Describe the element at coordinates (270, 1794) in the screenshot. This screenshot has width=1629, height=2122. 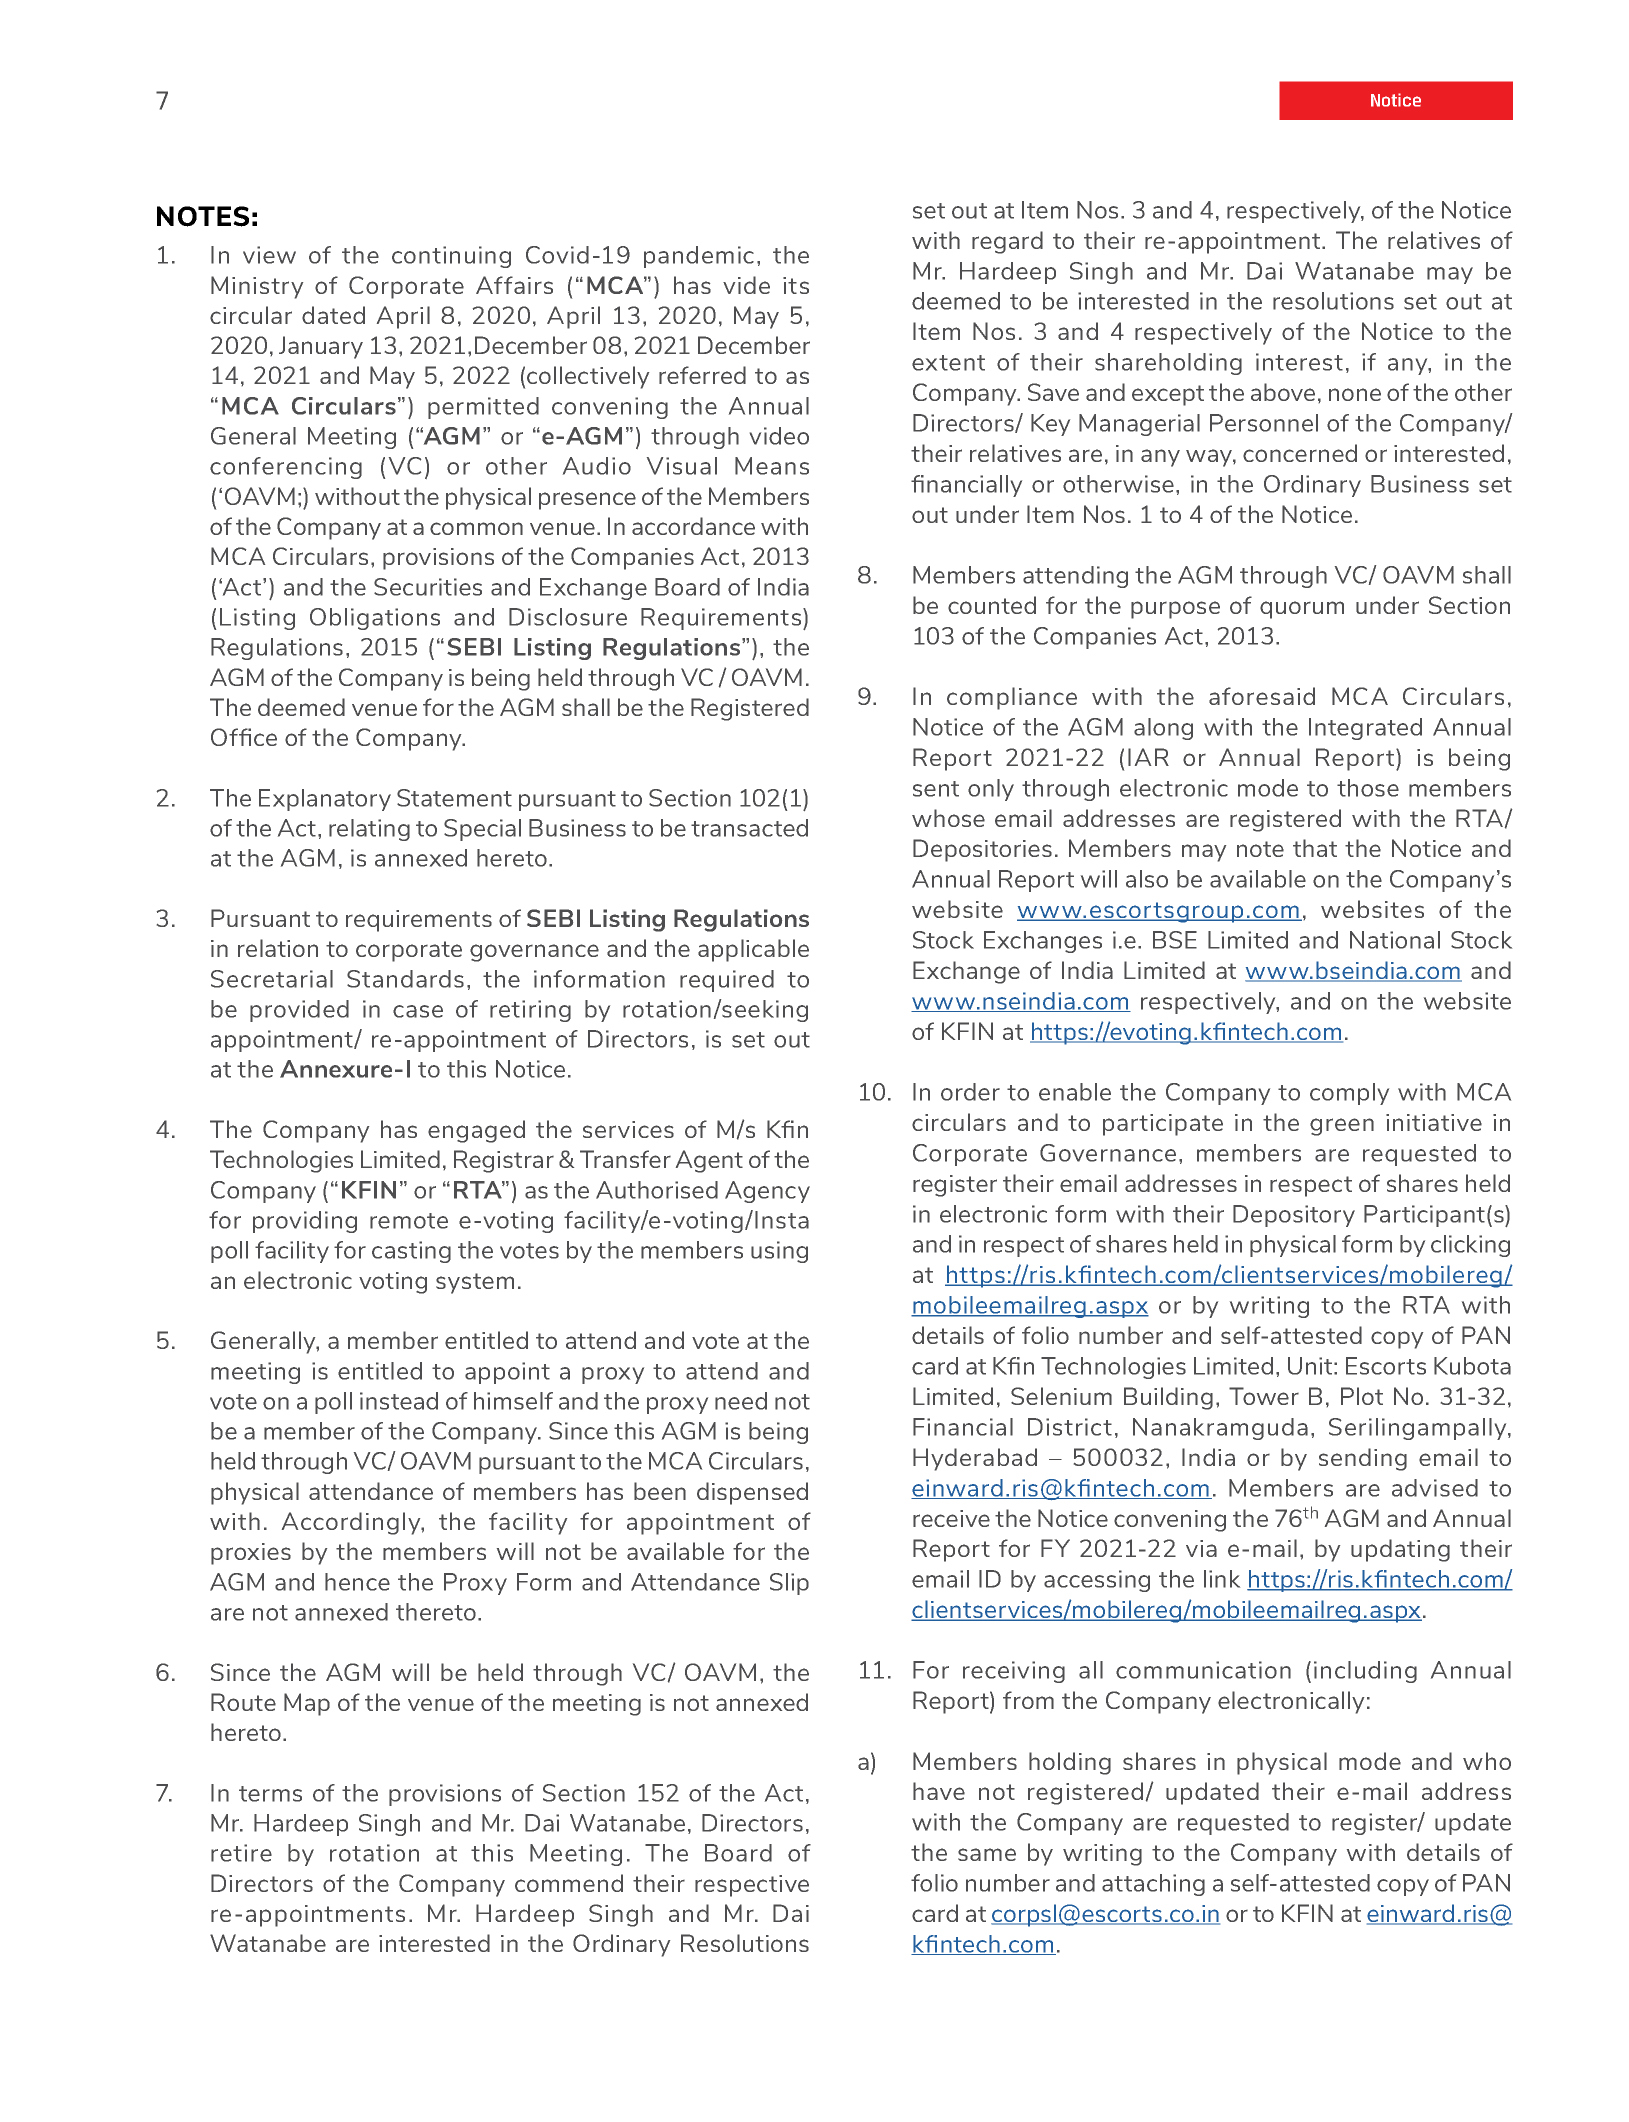
I see `terms` at that location.
